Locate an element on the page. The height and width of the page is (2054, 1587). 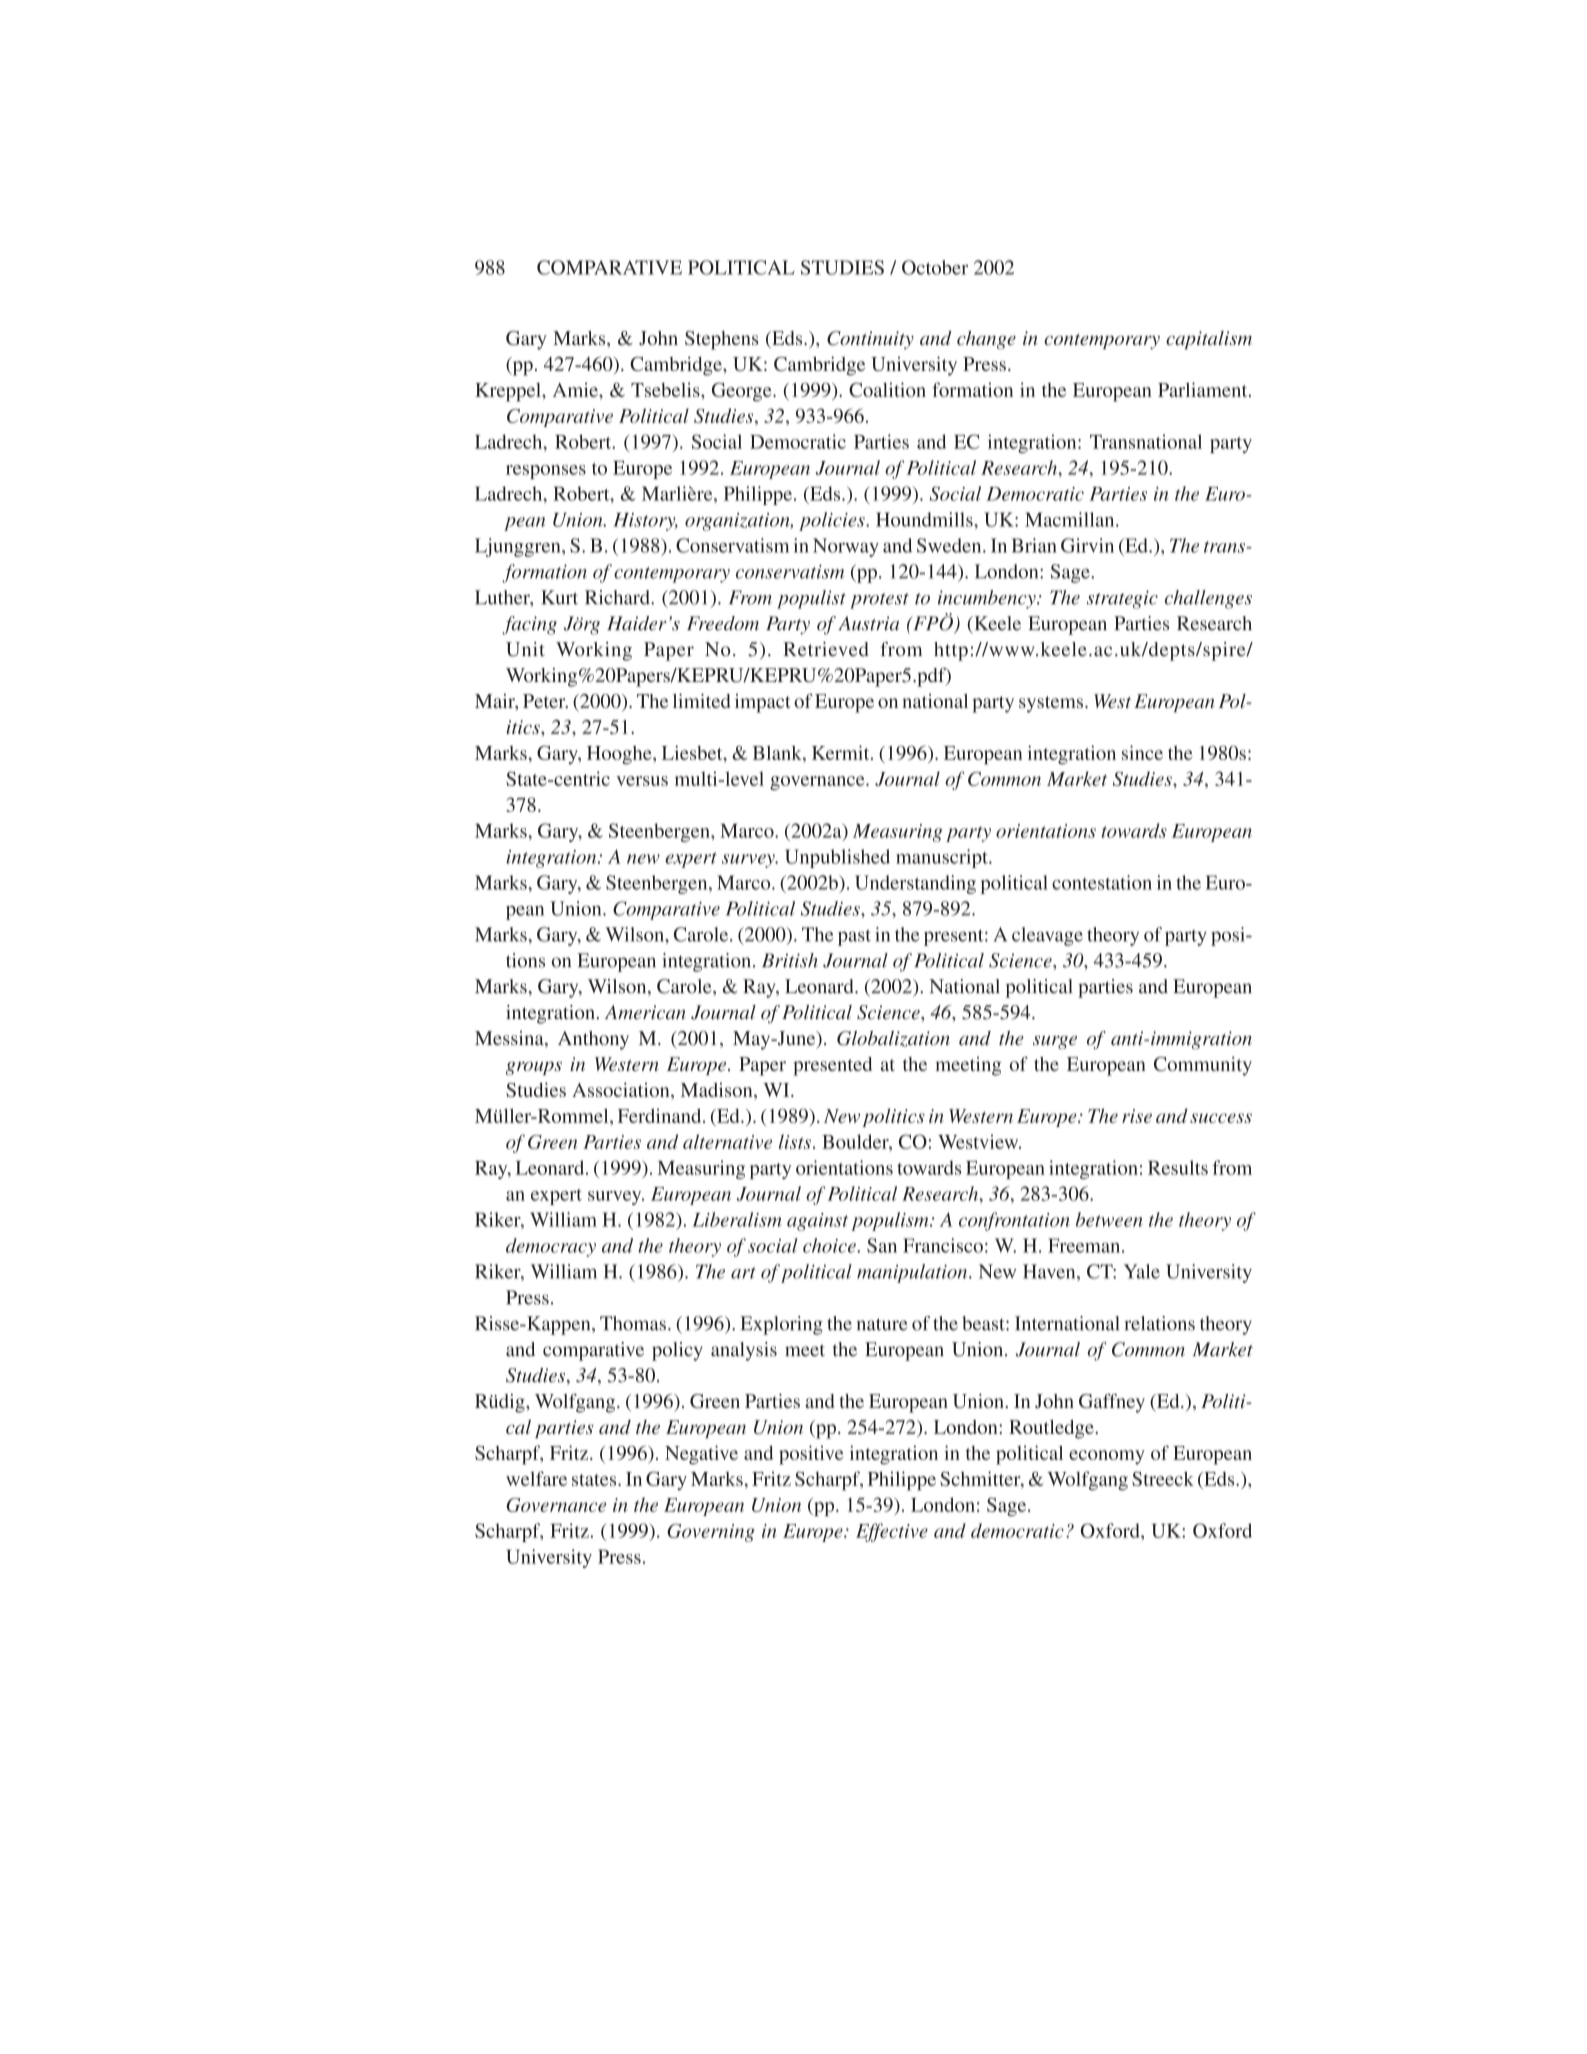
welfare is located at coordinates (536, 1478).
